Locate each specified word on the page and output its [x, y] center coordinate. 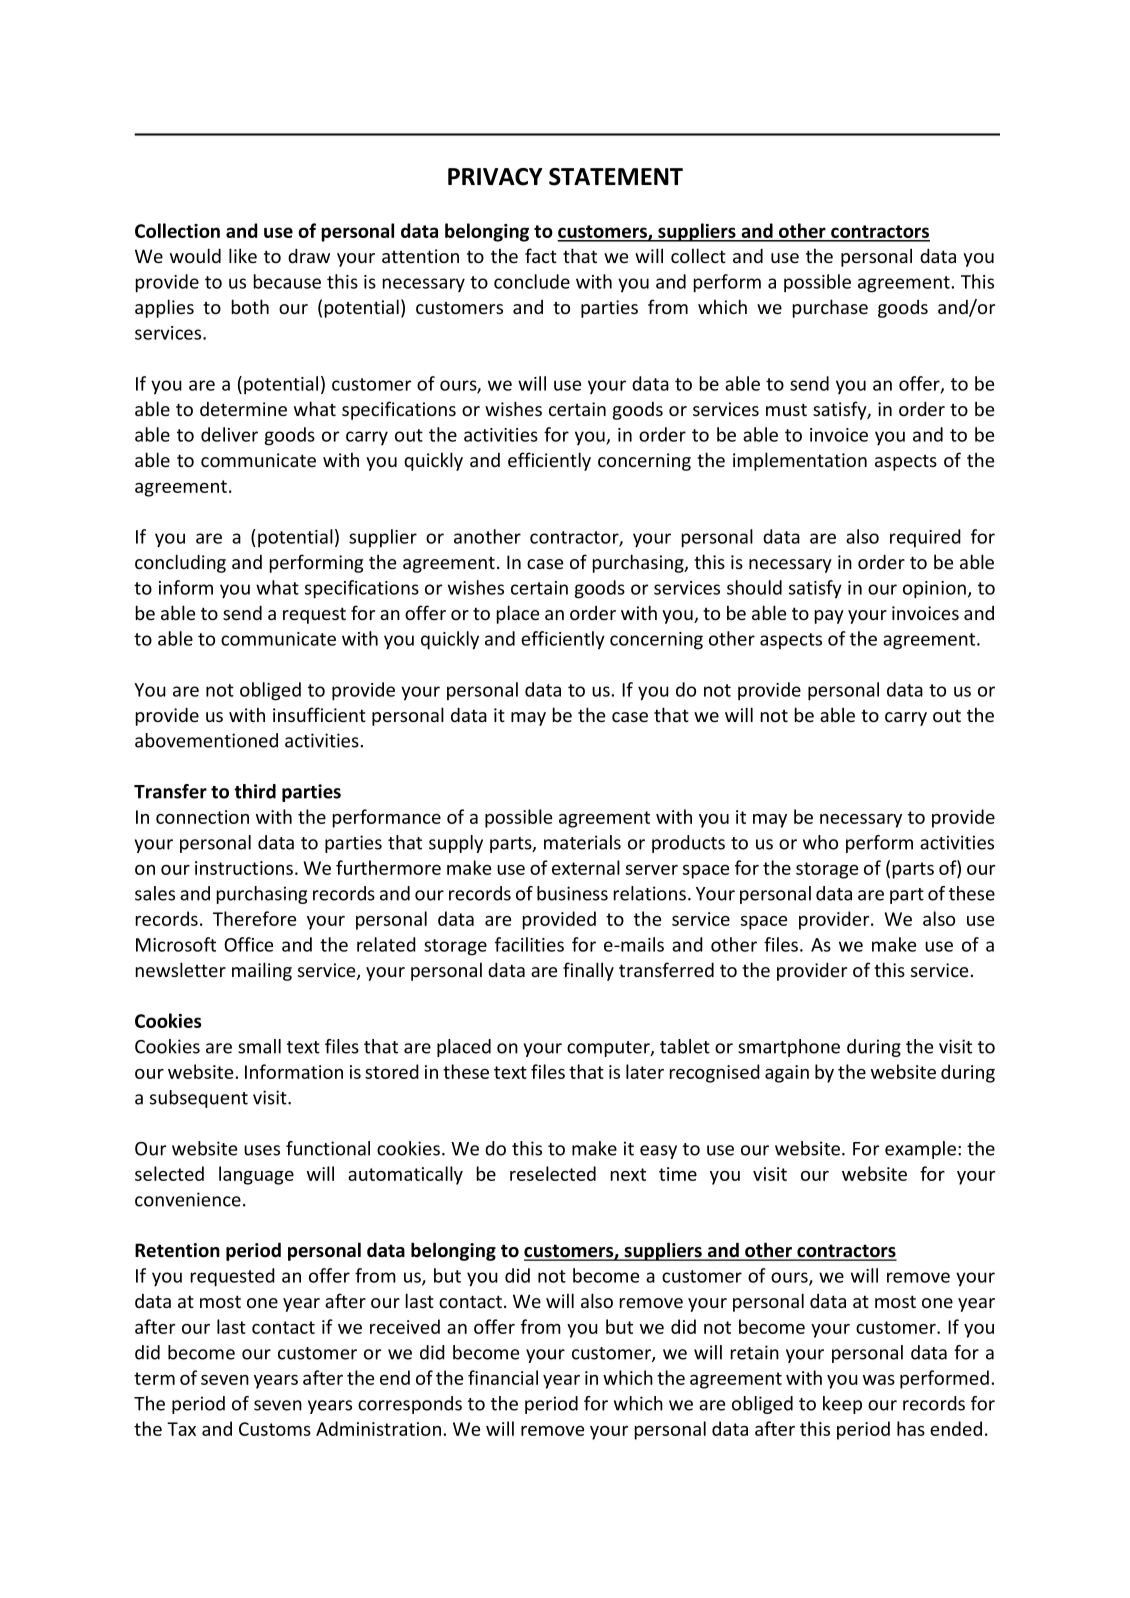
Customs [275, 1429]
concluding [180, 563]
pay [829, 617]
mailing [262, 971]
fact [541, 255]
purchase [830, 308]
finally [588, 971]
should [754, 587]
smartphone [789, 1048]
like [243, 255]
